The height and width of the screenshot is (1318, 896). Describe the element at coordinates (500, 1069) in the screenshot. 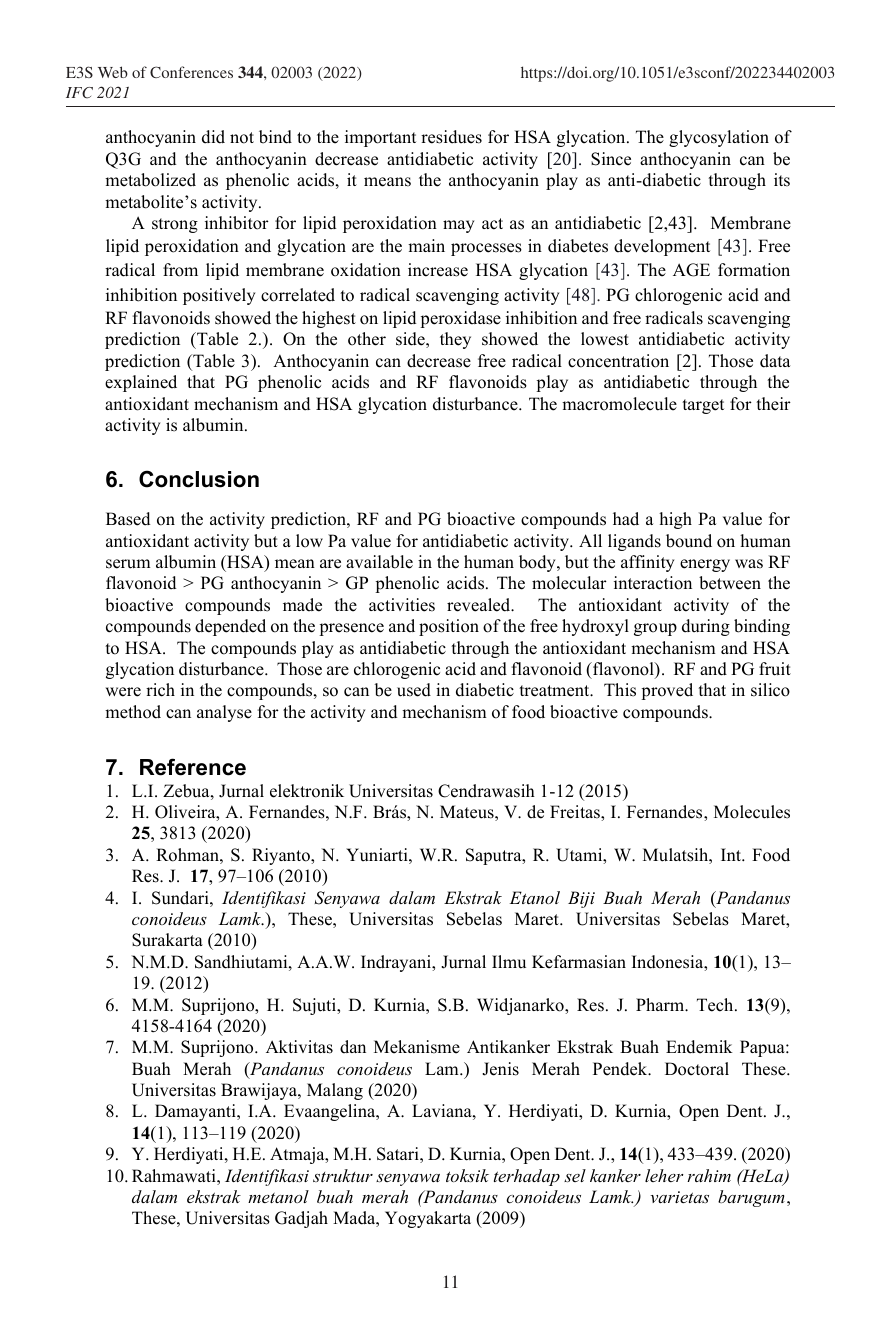

I see `Jenis` at that location.
